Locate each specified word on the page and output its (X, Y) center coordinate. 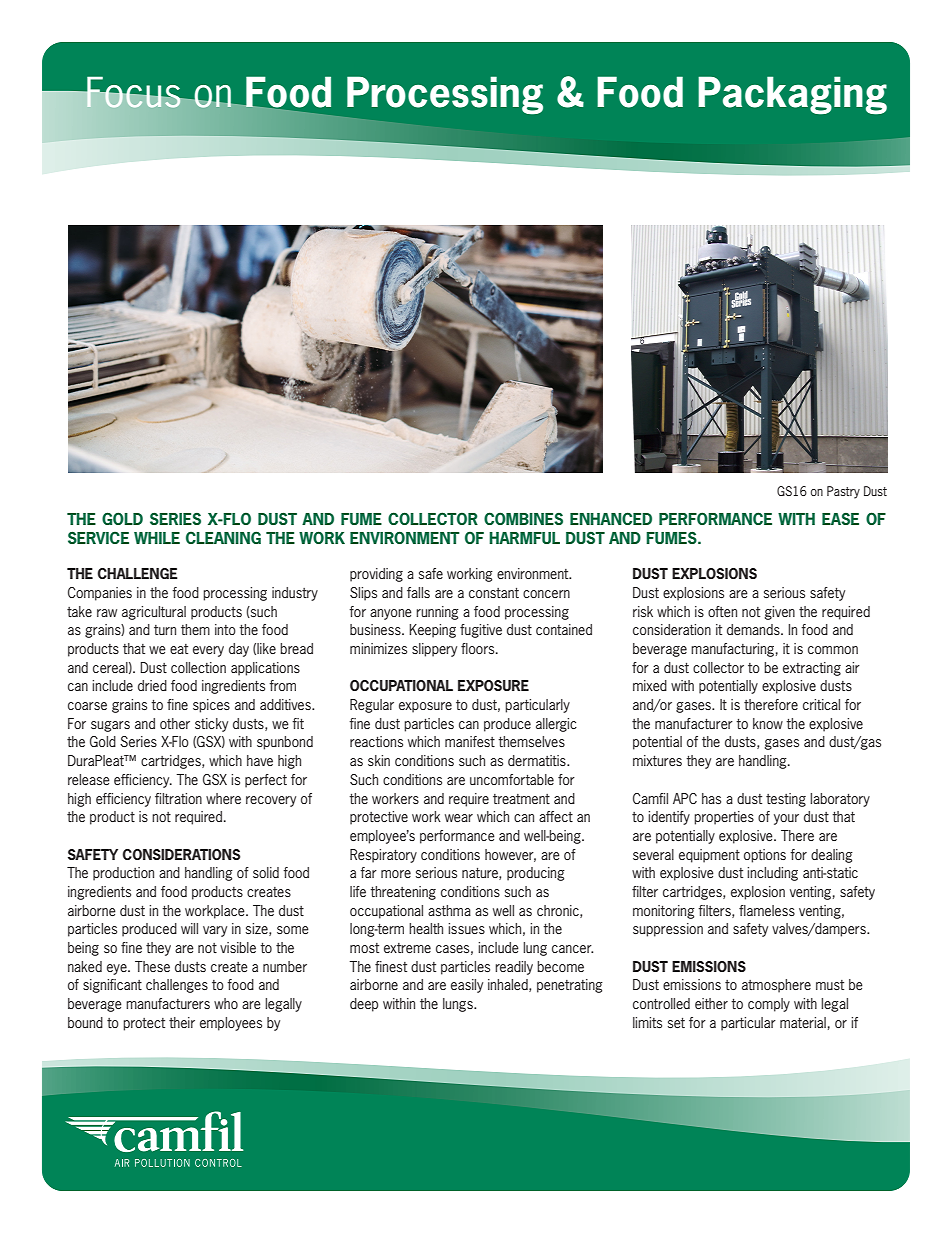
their (182, 1022)
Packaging (792, 95)
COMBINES (523, 518)
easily (467, 986)
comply (769, 1005)
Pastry (843, 492)
